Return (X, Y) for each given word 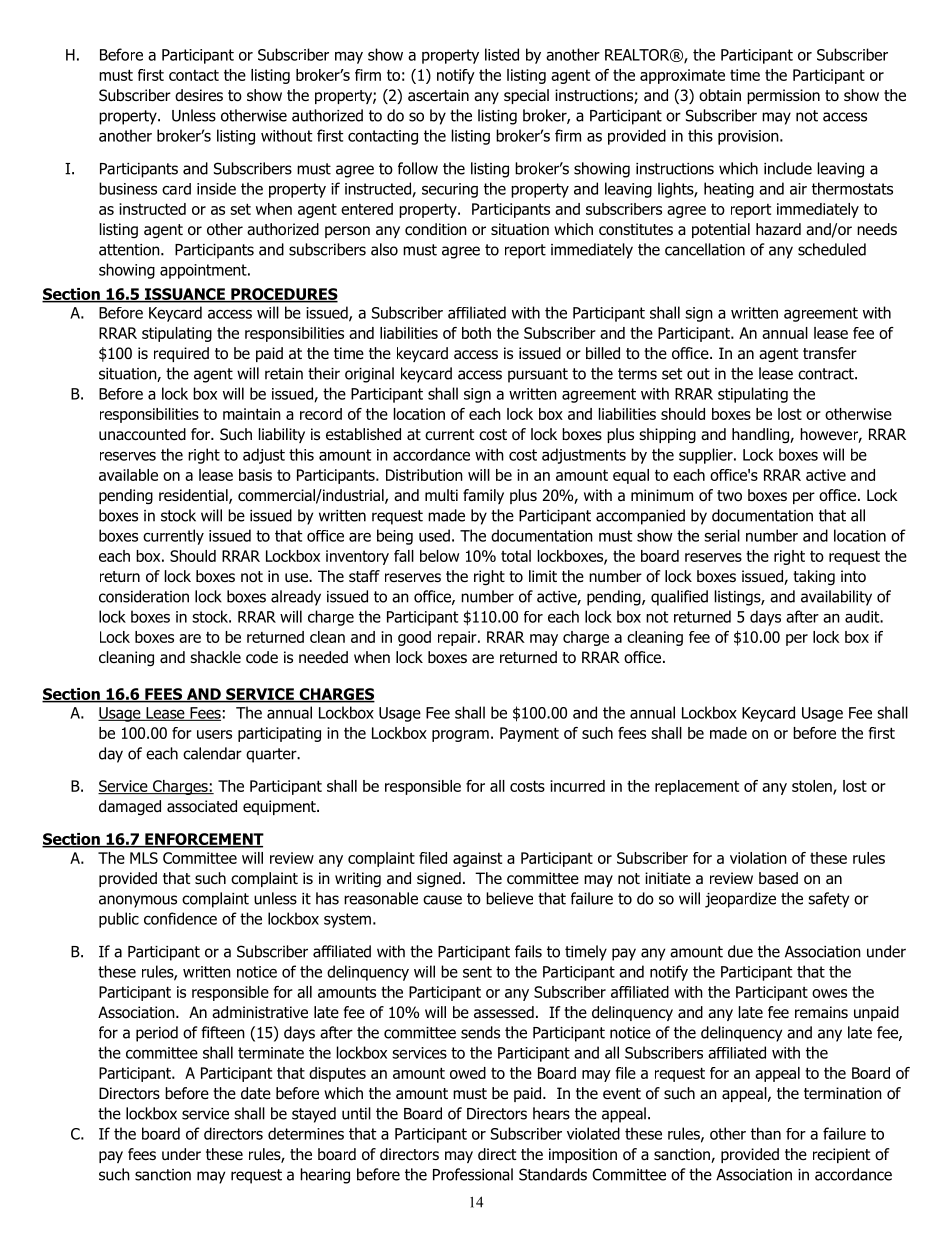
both (476, 333)
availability (836, 598)
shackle (215, 657)
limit (543, 576)
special (526, 96)
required (181, 354)
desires (199, 95)
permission (783, 96)
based (778, 878)
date (256, 1093)
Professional (473, 1174)
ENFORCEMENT (203, 840)
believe (509, 898)
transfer (830, 353)
